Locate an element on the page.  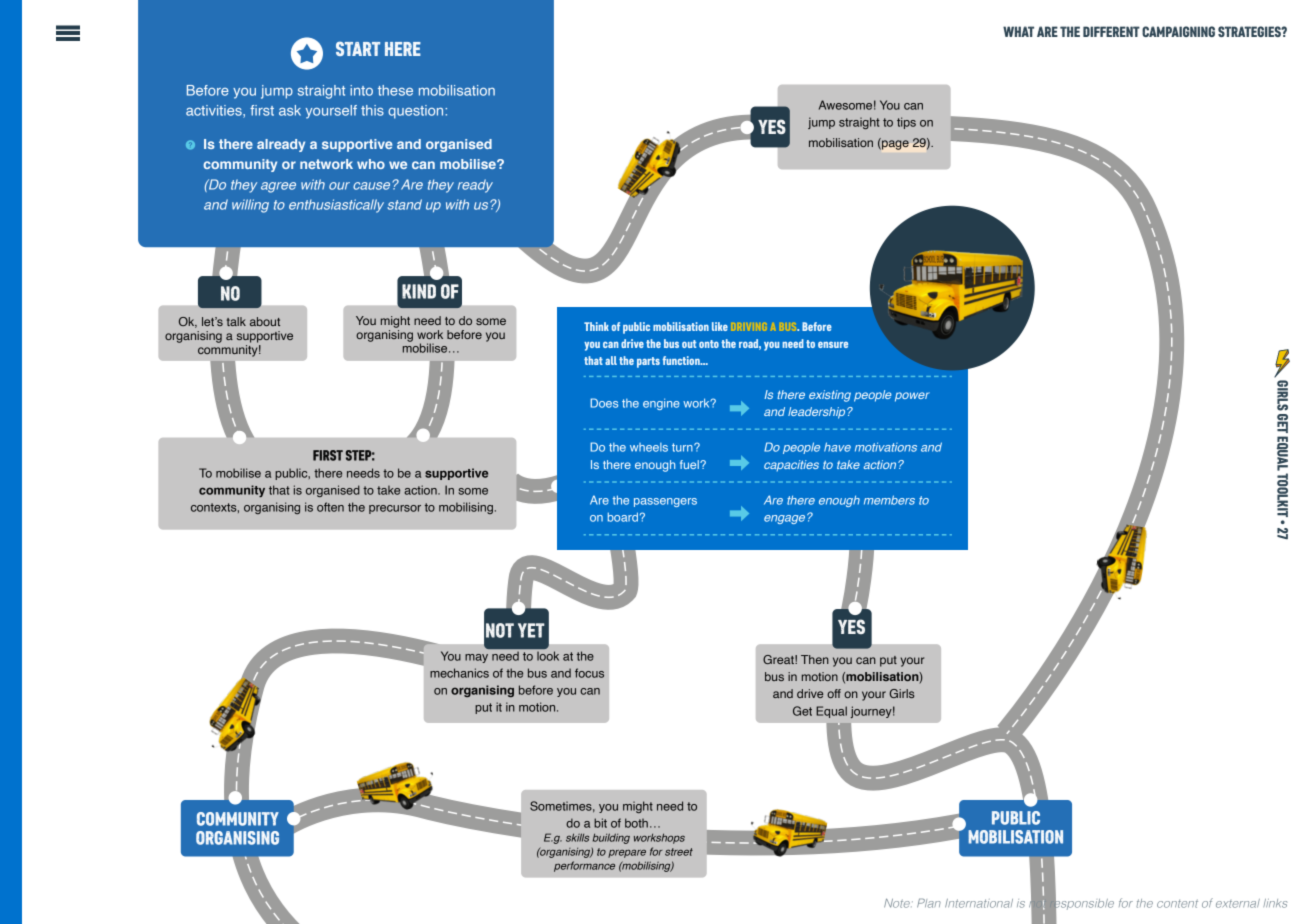
often is located at coordinates (330, 507).
